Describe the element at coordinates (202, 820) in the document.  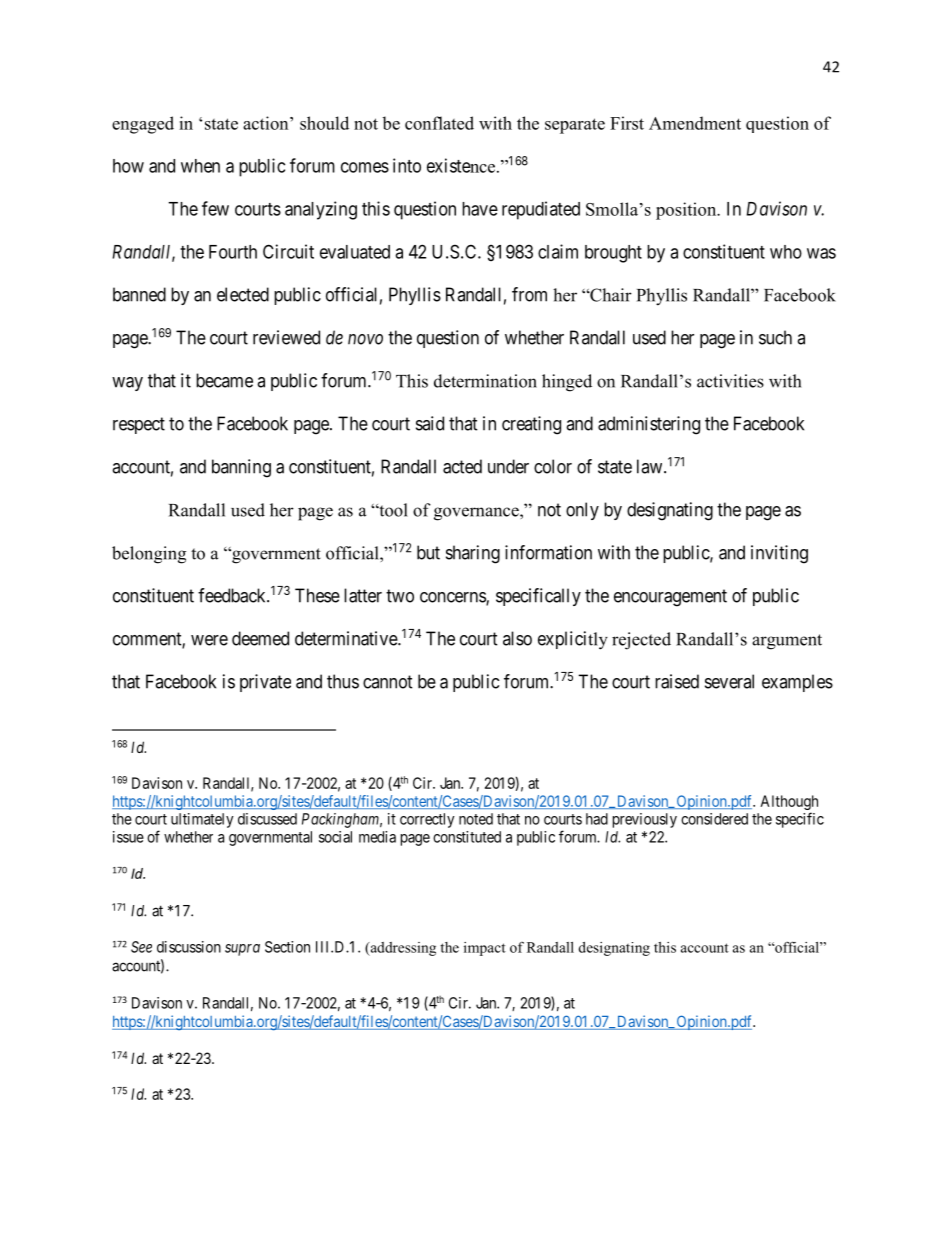
I see `ultimately` at that location.
